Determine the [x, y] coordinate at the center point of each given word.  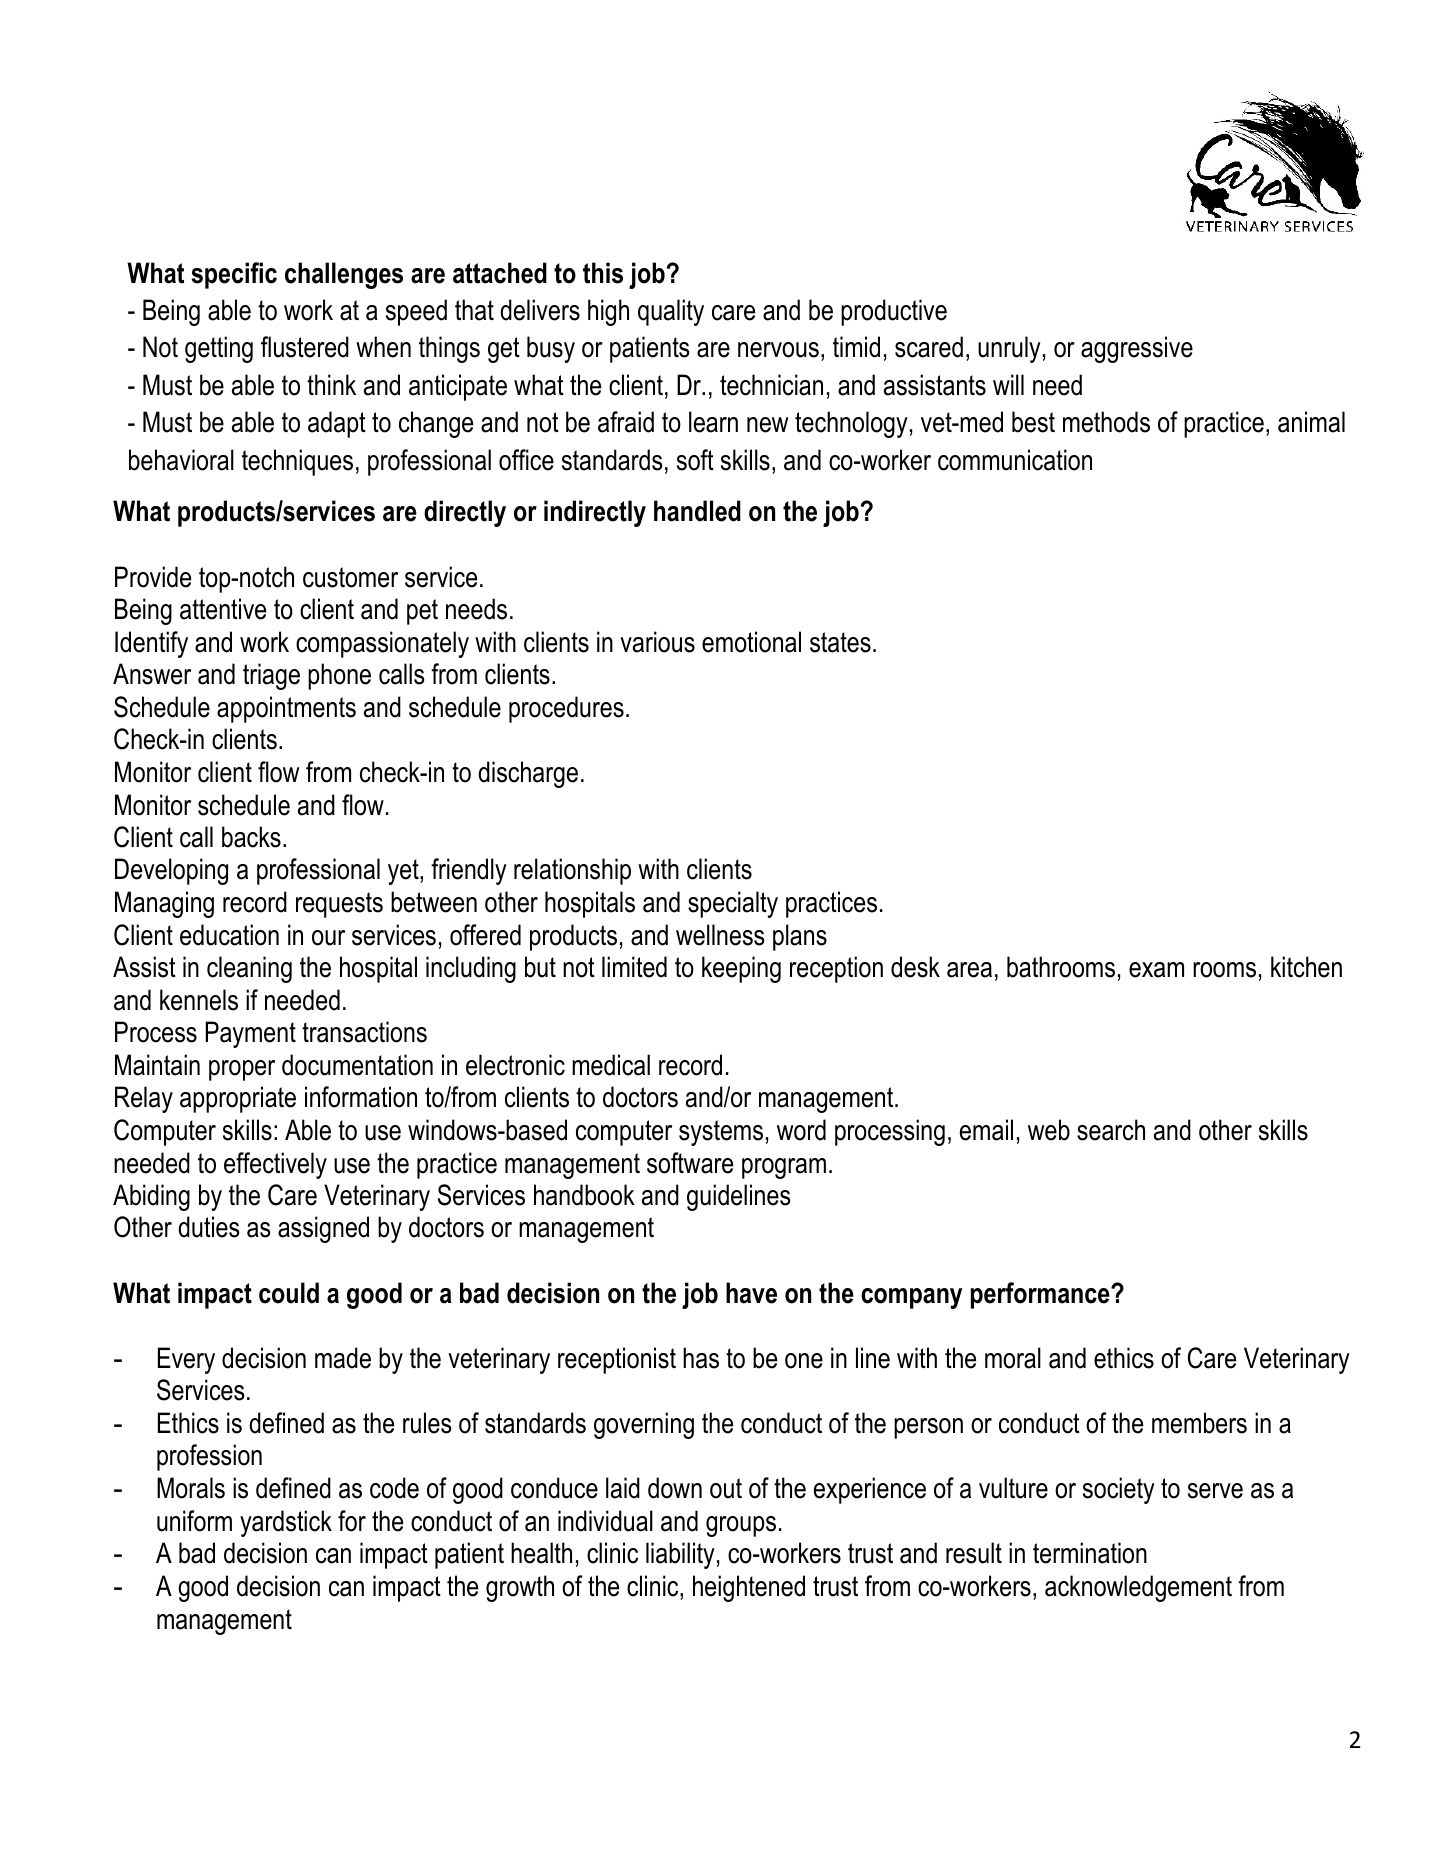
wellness [720, 935]
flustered [305, 347]
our [328, 938]
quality [671, 312]
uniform [194, 1521]
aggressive [1137, 349]
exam [1156, 970]
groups [741, 1526]
